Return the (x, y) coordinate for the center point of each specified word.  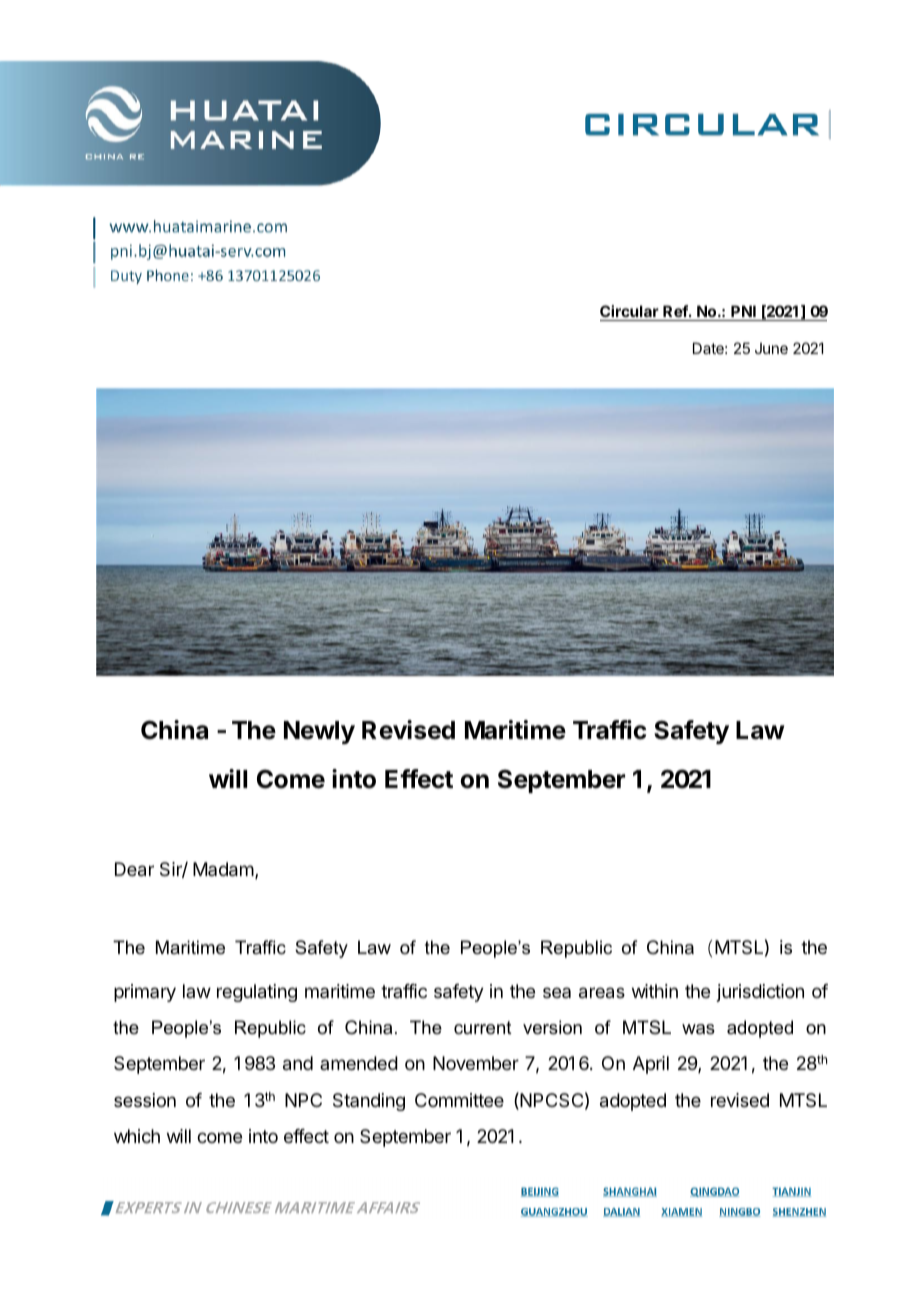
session (145, 1100)
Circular (630, 313)
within (655, 991)
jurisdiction (760, 993)
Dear (134, 869)
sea (557, 992)
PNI (743, 311)
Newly (319, 732)
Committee (459, 1100)
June (771, 348)
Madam (223, 869)
